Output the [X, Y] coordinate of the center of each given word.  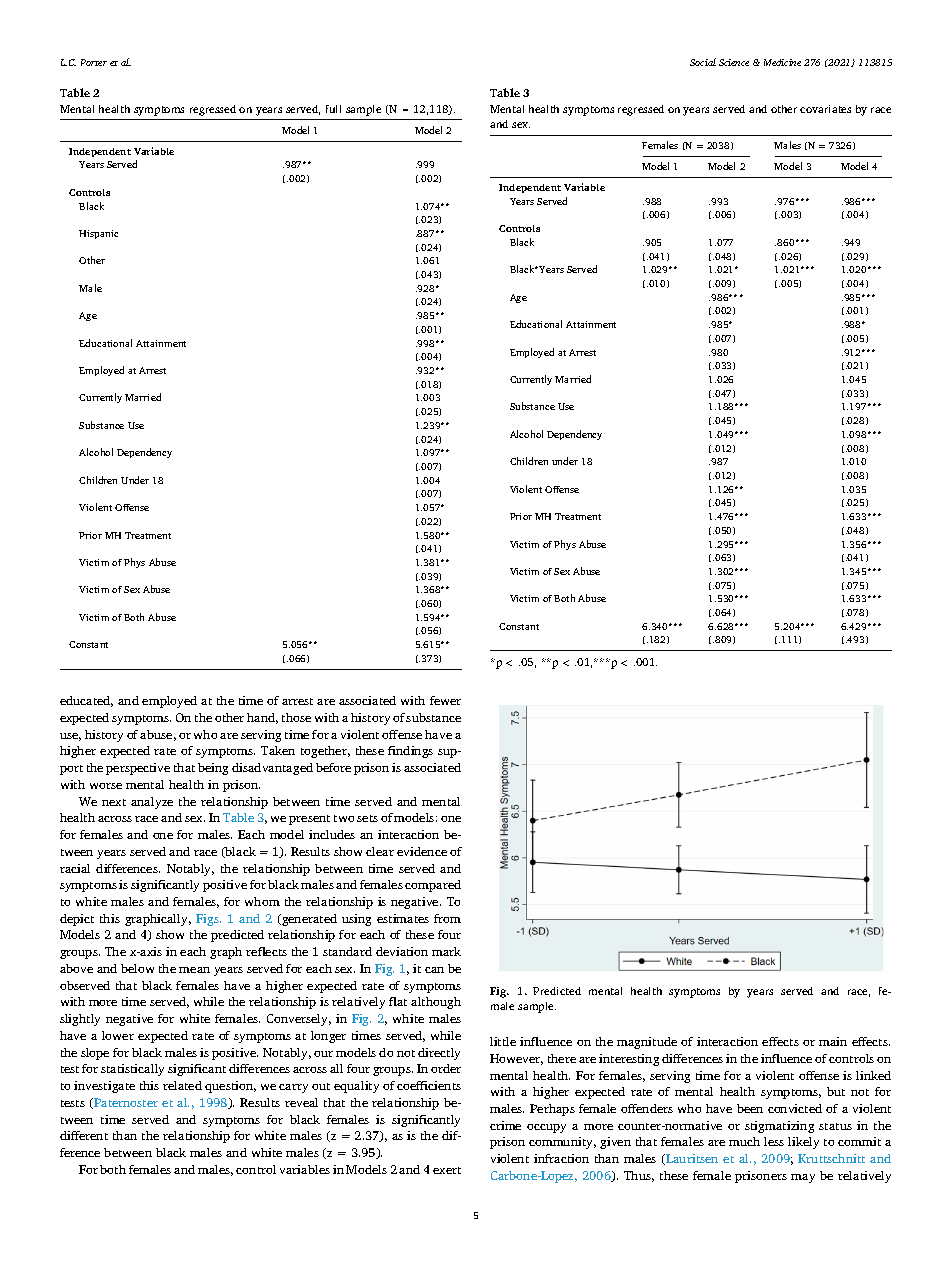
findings [410, 752]
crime [505, 1125]
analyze [152, 803]
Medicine [782, 62]
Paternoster [125, 1103]
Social [703, 62]
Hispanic [98, 234]
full [333, 109]
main [833, 1041]
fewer [445, 700]
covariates [825, 109]
